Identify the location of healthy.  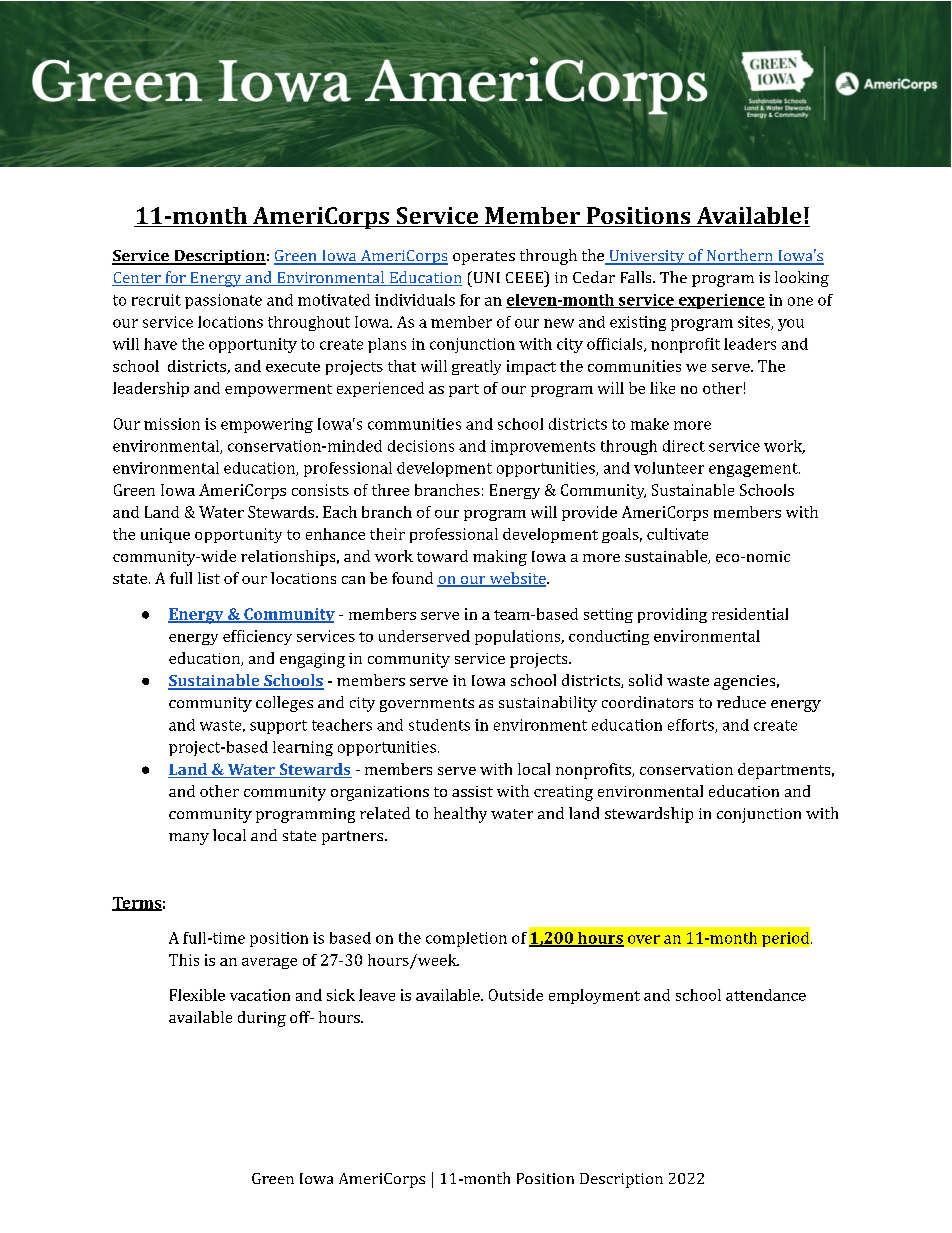
(460, 815).
